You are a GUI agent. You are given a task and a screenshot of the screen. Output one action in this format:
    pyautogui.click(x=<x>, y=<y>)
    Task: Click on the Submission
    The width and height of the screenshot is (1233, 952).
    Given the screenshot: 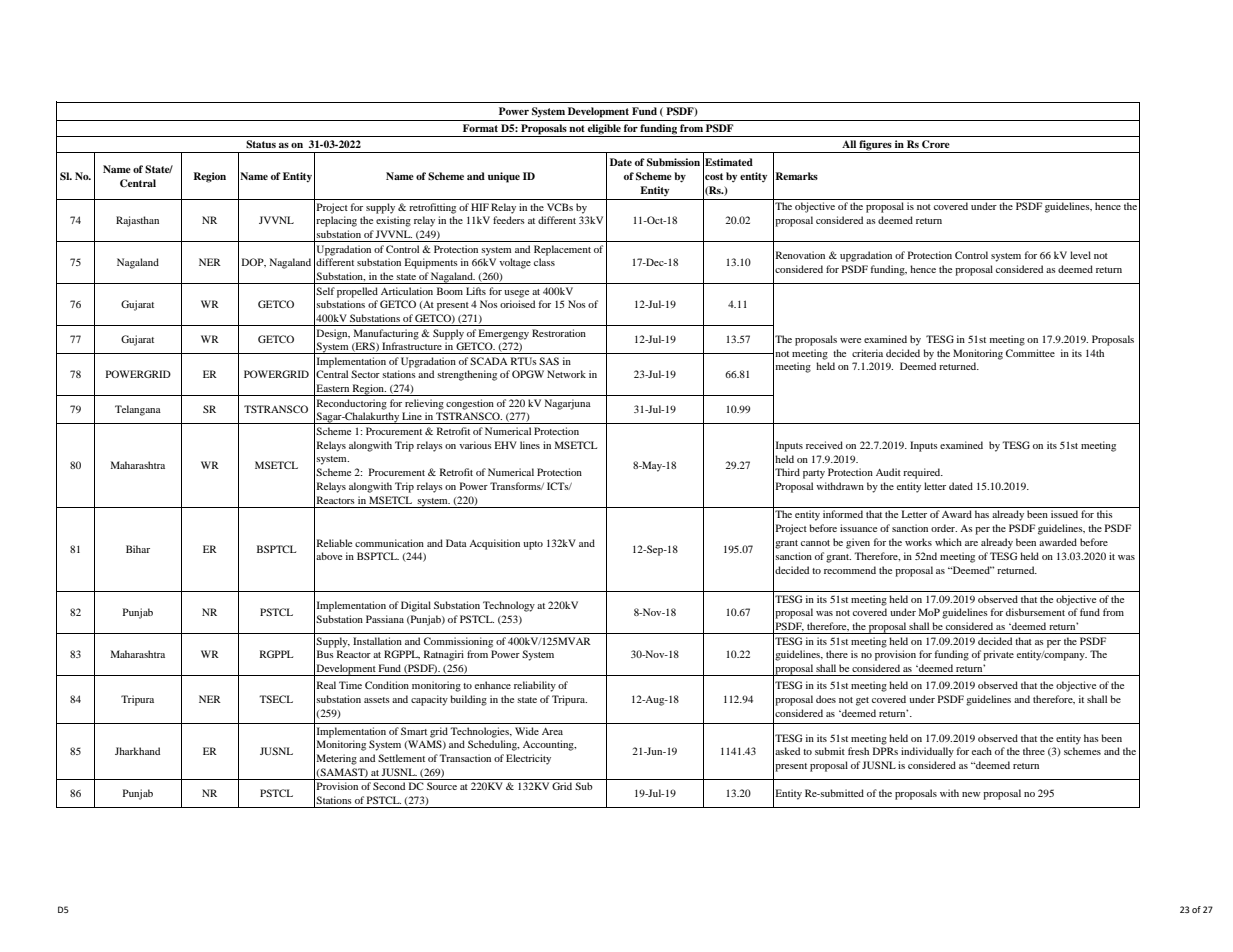 What is the action you would take?
    pyautogui.click(x=673, y=162)
